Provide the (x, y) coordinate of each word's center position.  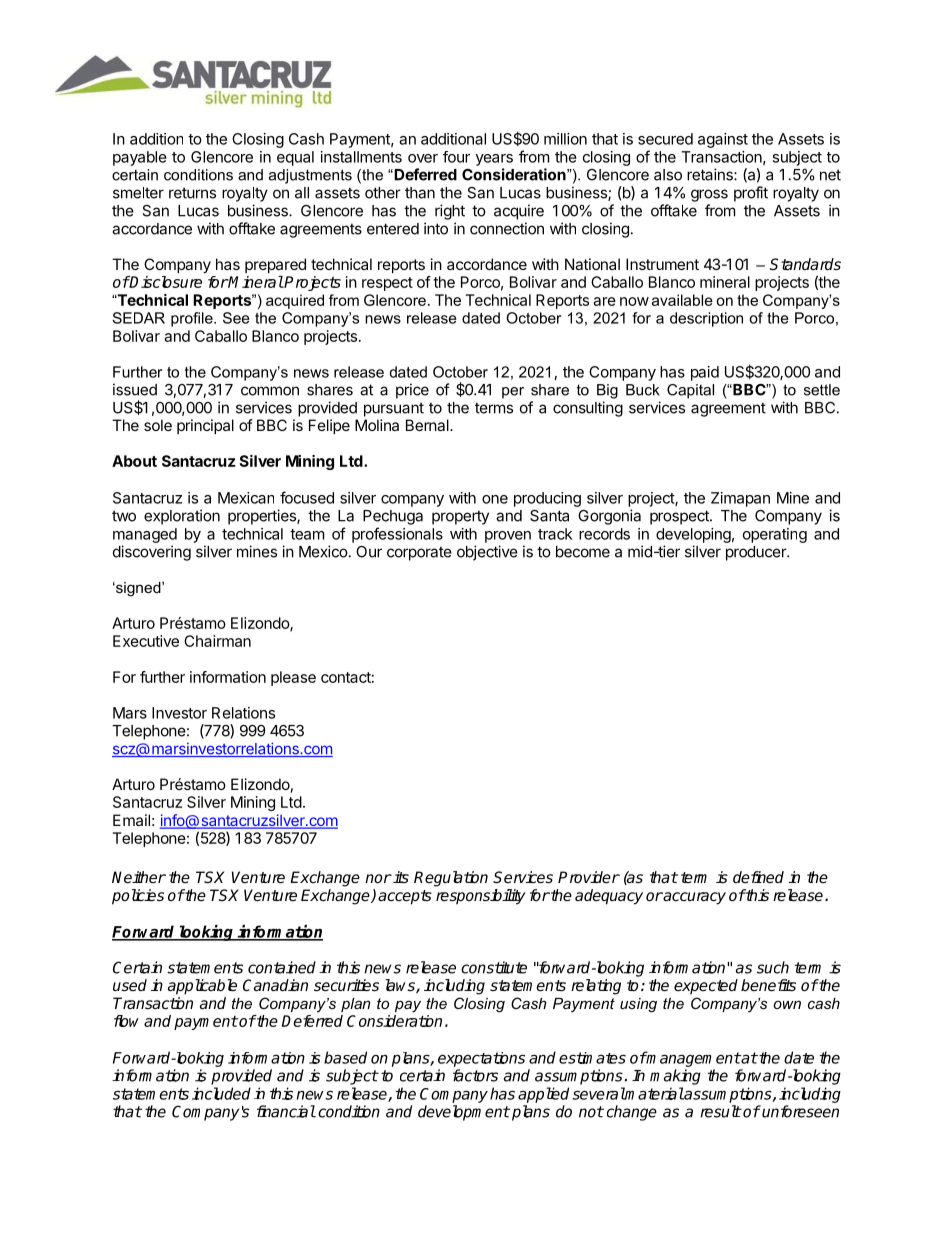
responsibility (481, 897)
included (221, 1093)
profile (193, 319)
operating (775, 535)
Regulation (451, 879)
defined (758, 877)
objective (487, 553)
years (494, 160)
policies (138, 897)
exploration (182, 517)
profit (751, 194)
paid (705, 373)
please (293, 678)
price (412, 391)
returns (192, 193)
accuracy (694, 898)
